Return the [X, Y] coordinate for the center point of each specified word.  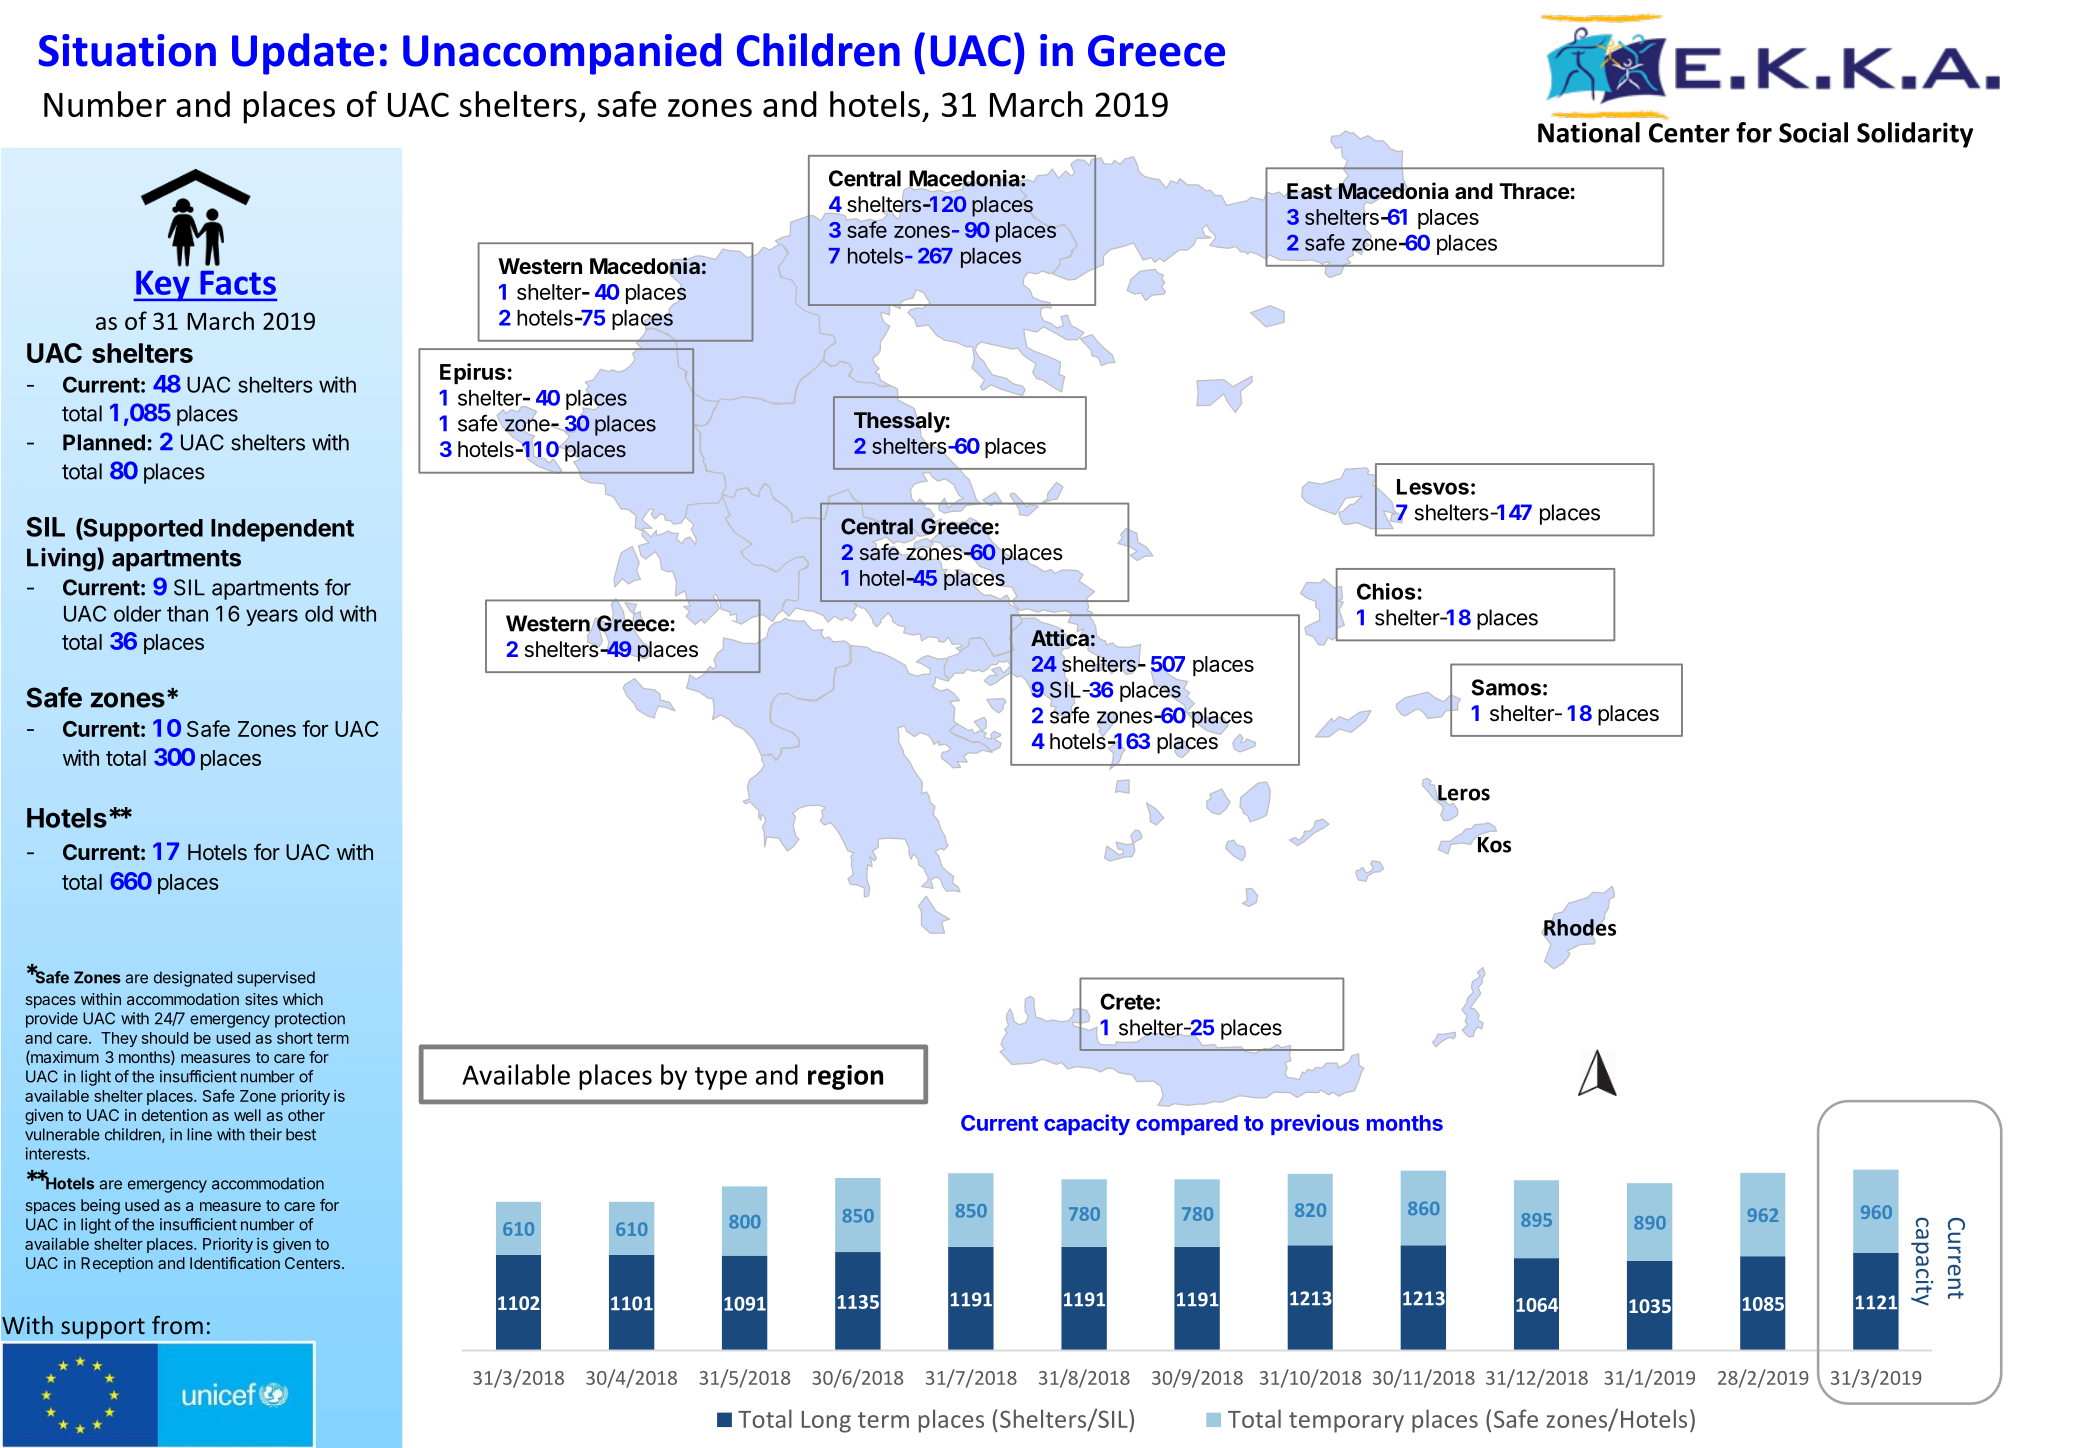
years [272, 617]
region [845, 1077]
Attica [1060, 637]
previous [1315, 1124]
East [1309, 191]
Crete [1127, 1001]
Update [303, 54]
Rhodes [1580, 927]
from [177, 1325]
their [266, 1134]
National [1589, 132]
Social [1813, 132]
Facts [238, 283]
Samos [1506, 687]
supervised [276, 979]
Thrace [1534, 191]
